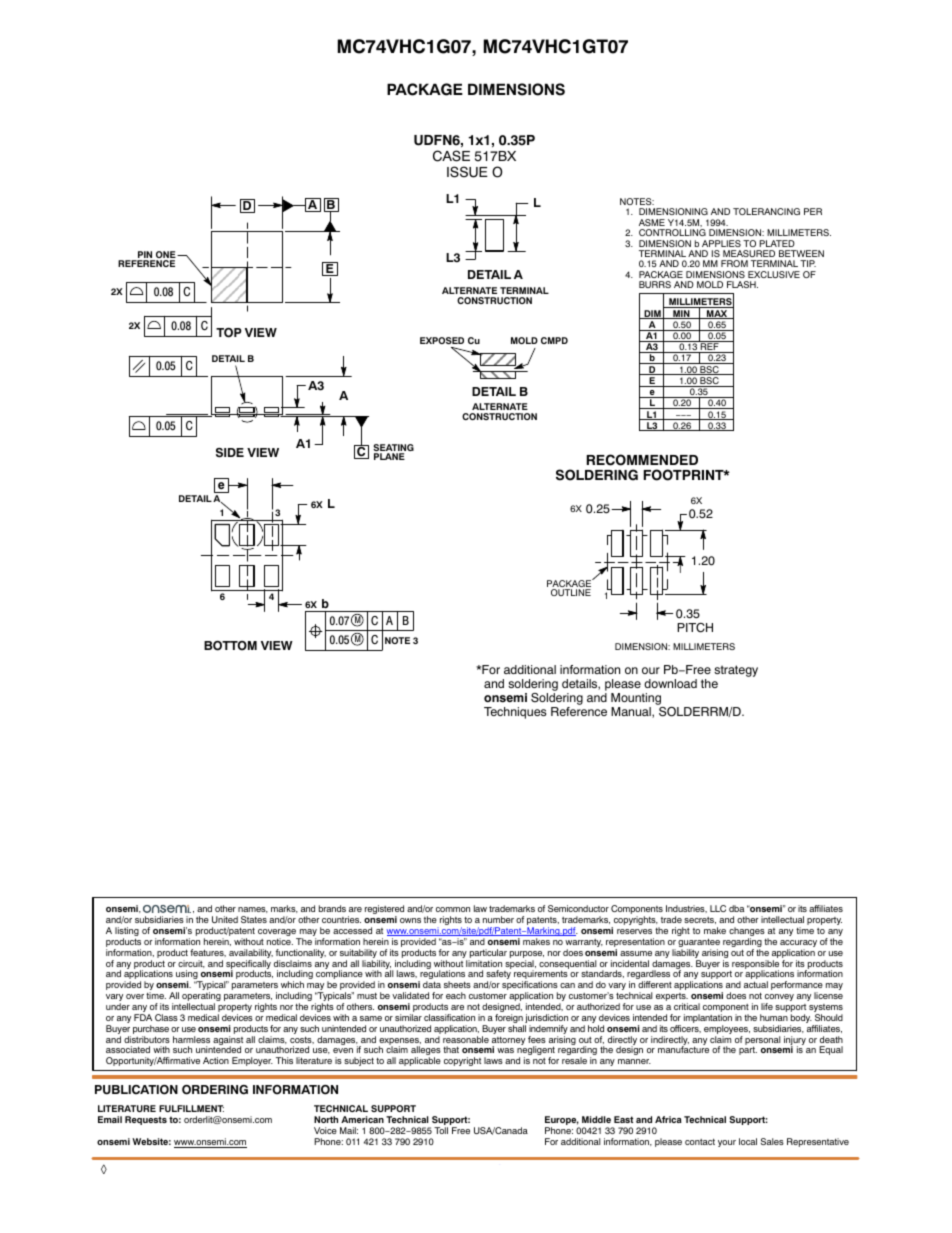  Describe the element at coordinates (721, 243) in the image. I see `APPLIES` at that location.
